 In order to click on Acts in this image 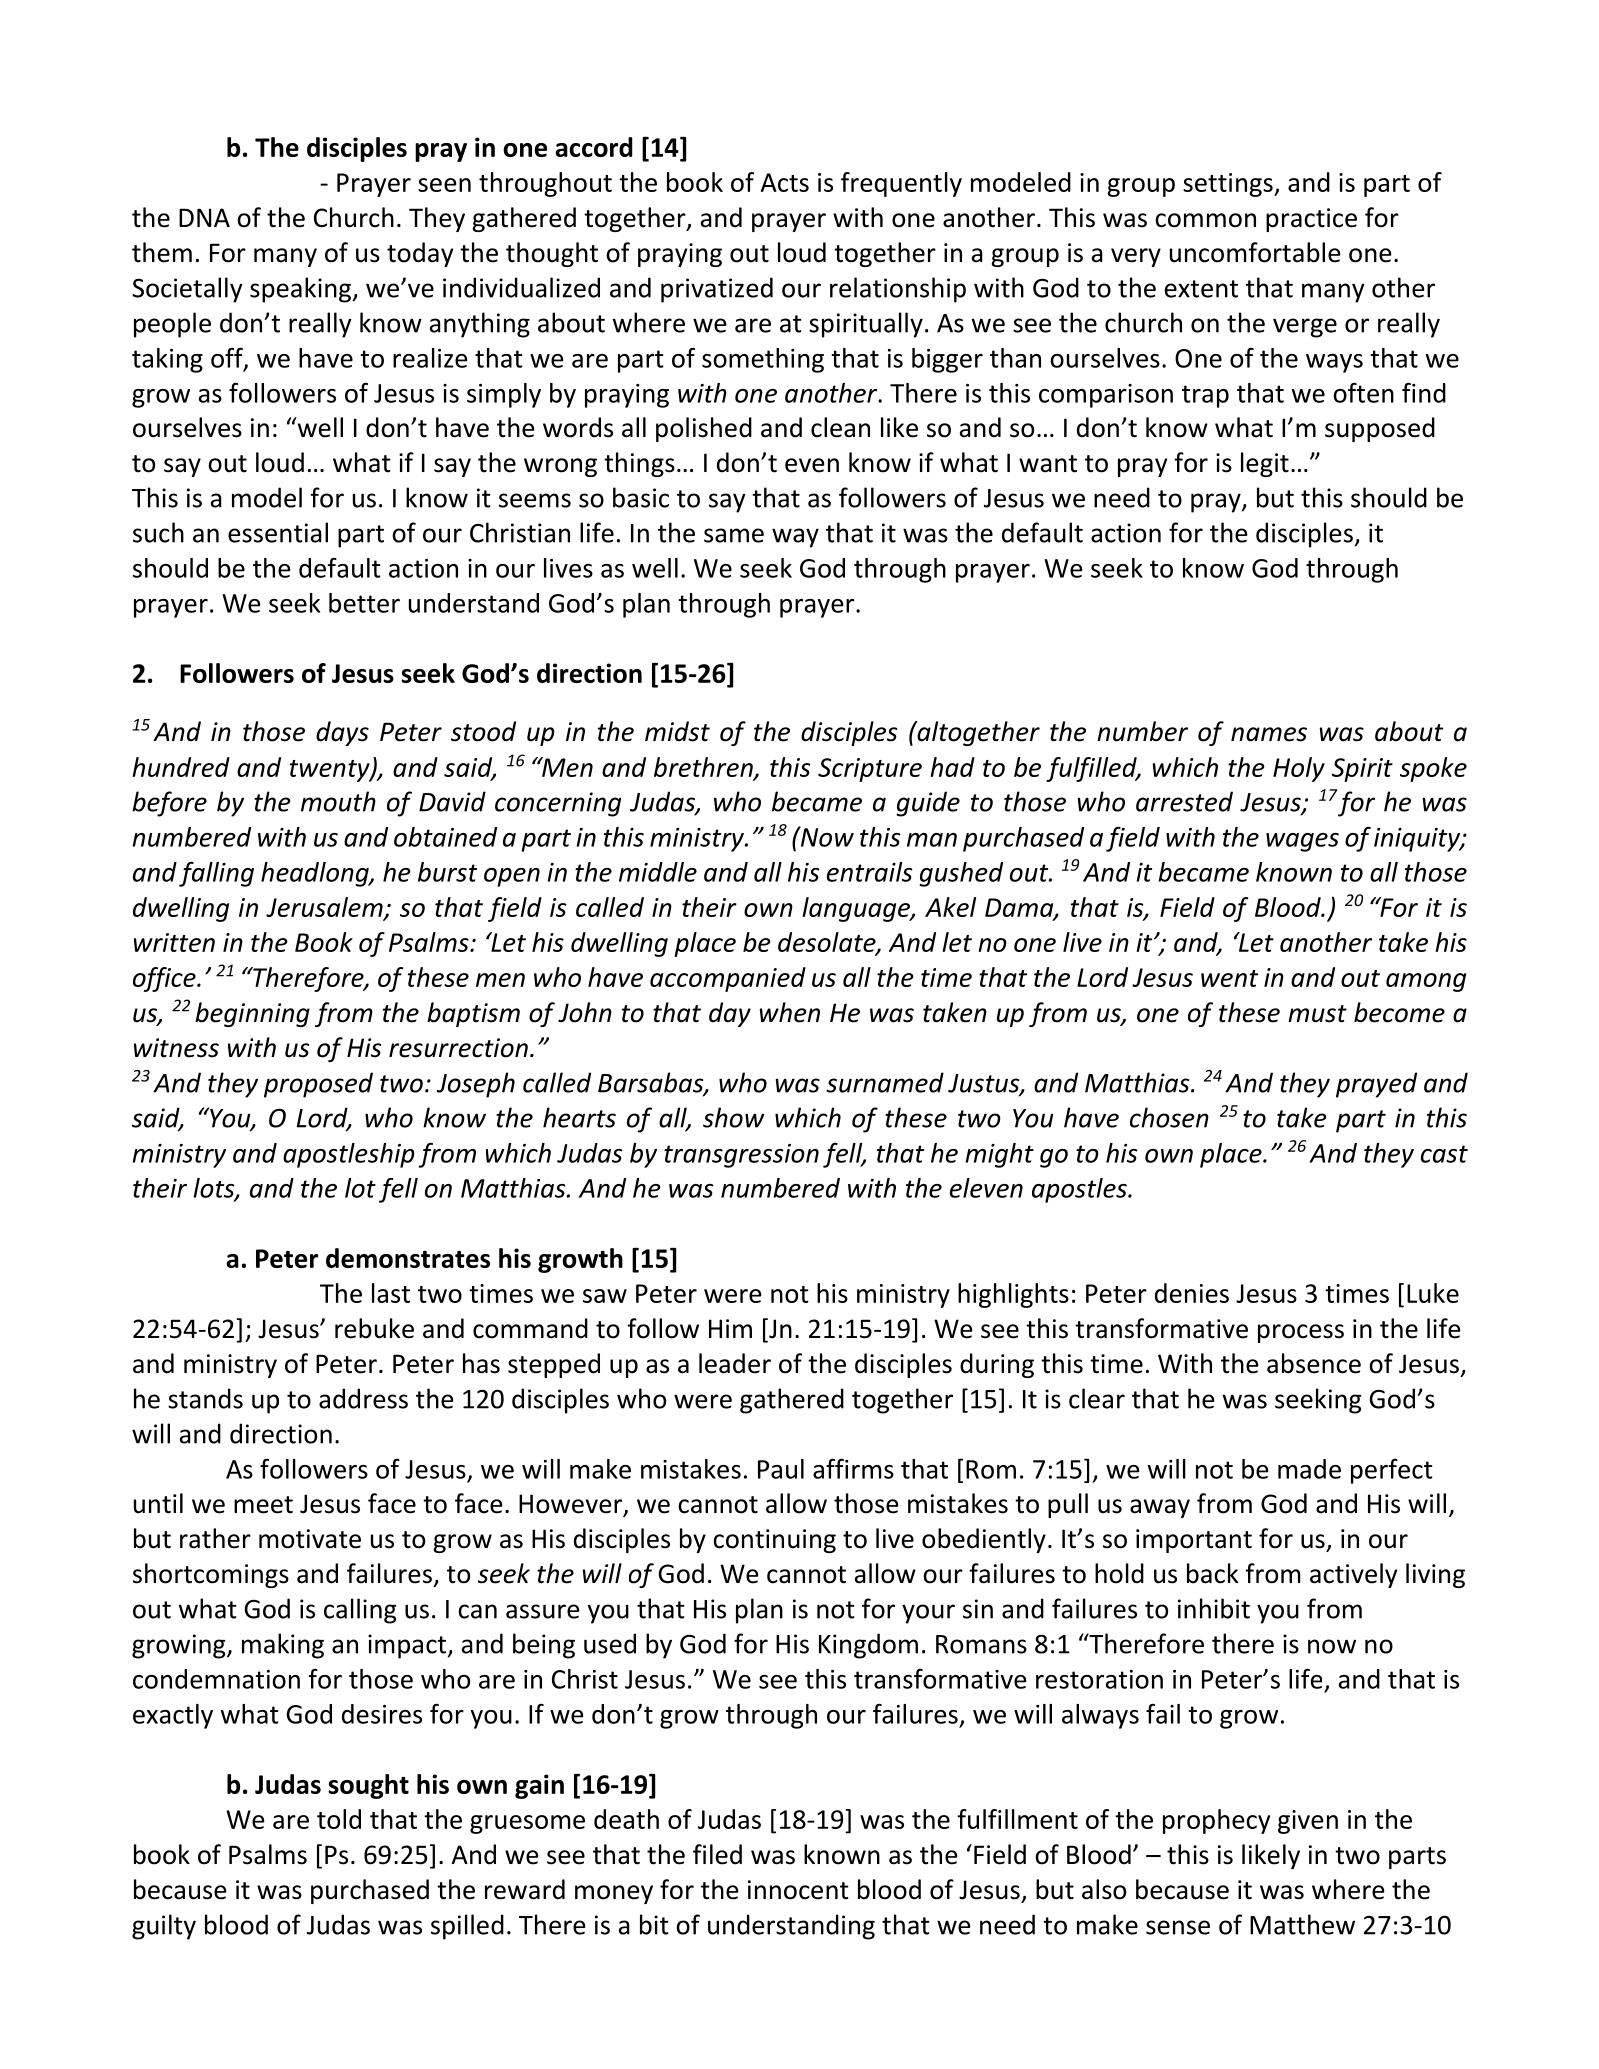, I will do `click(785, 182)`.
